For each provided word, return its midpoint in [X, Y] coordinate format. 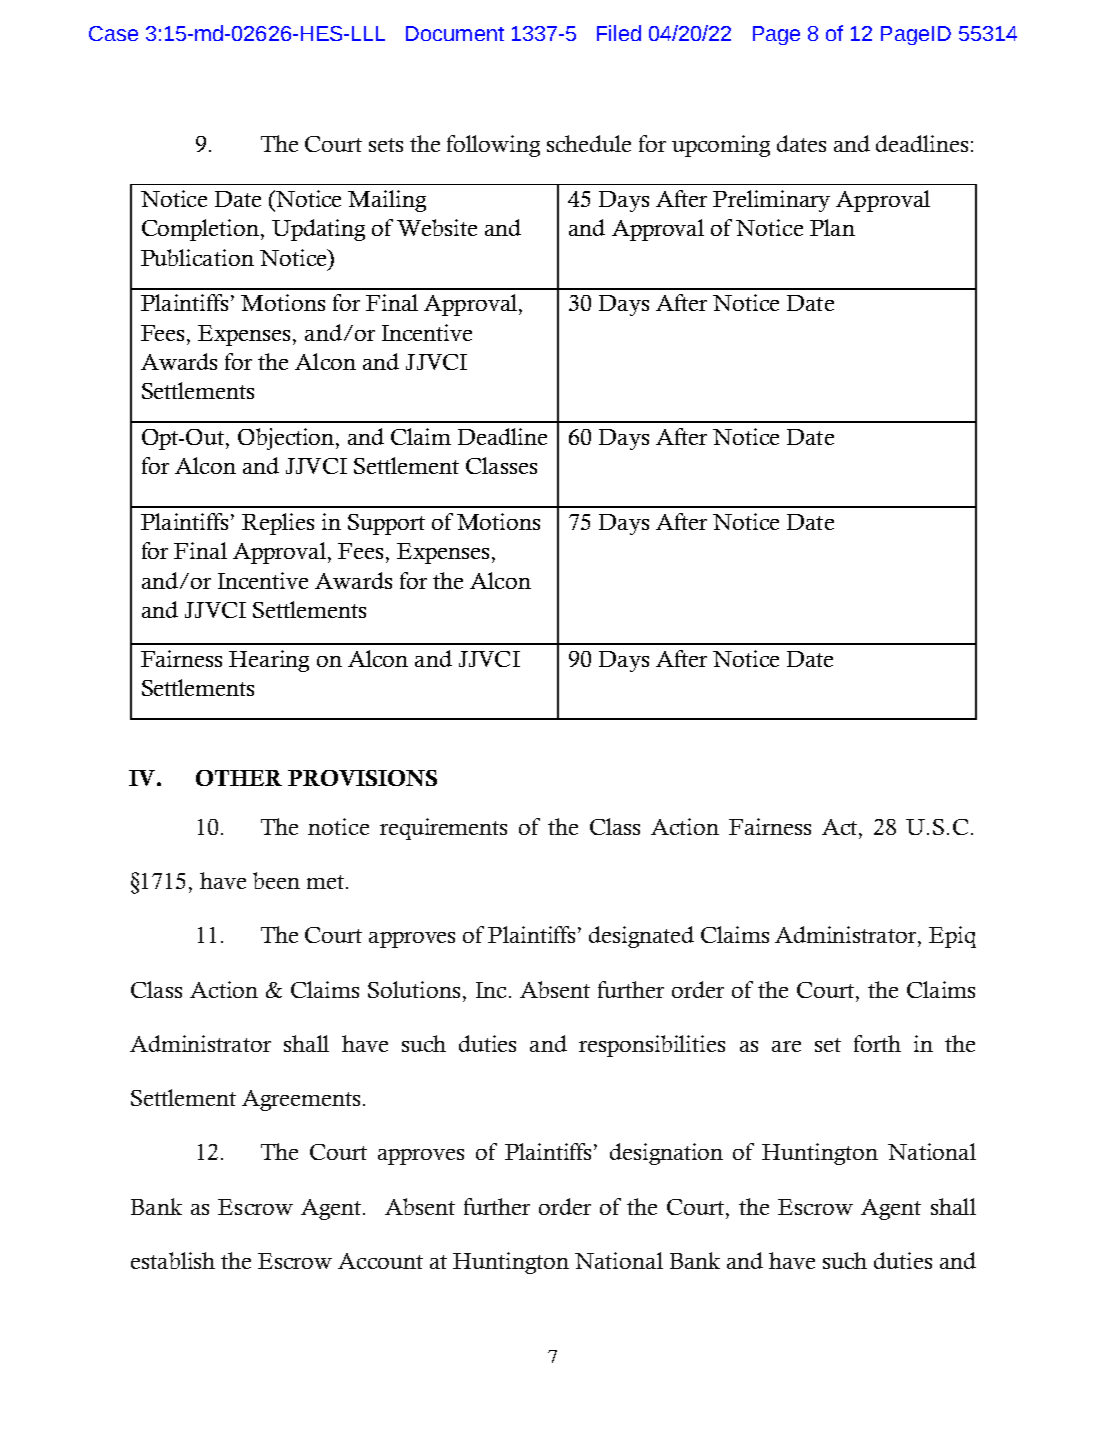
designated [641, 937]
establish [173, 1260]
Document [455, 33]
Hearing [269, 661]
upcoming [721, 146]
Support [386, 524]
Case [113, 33]
